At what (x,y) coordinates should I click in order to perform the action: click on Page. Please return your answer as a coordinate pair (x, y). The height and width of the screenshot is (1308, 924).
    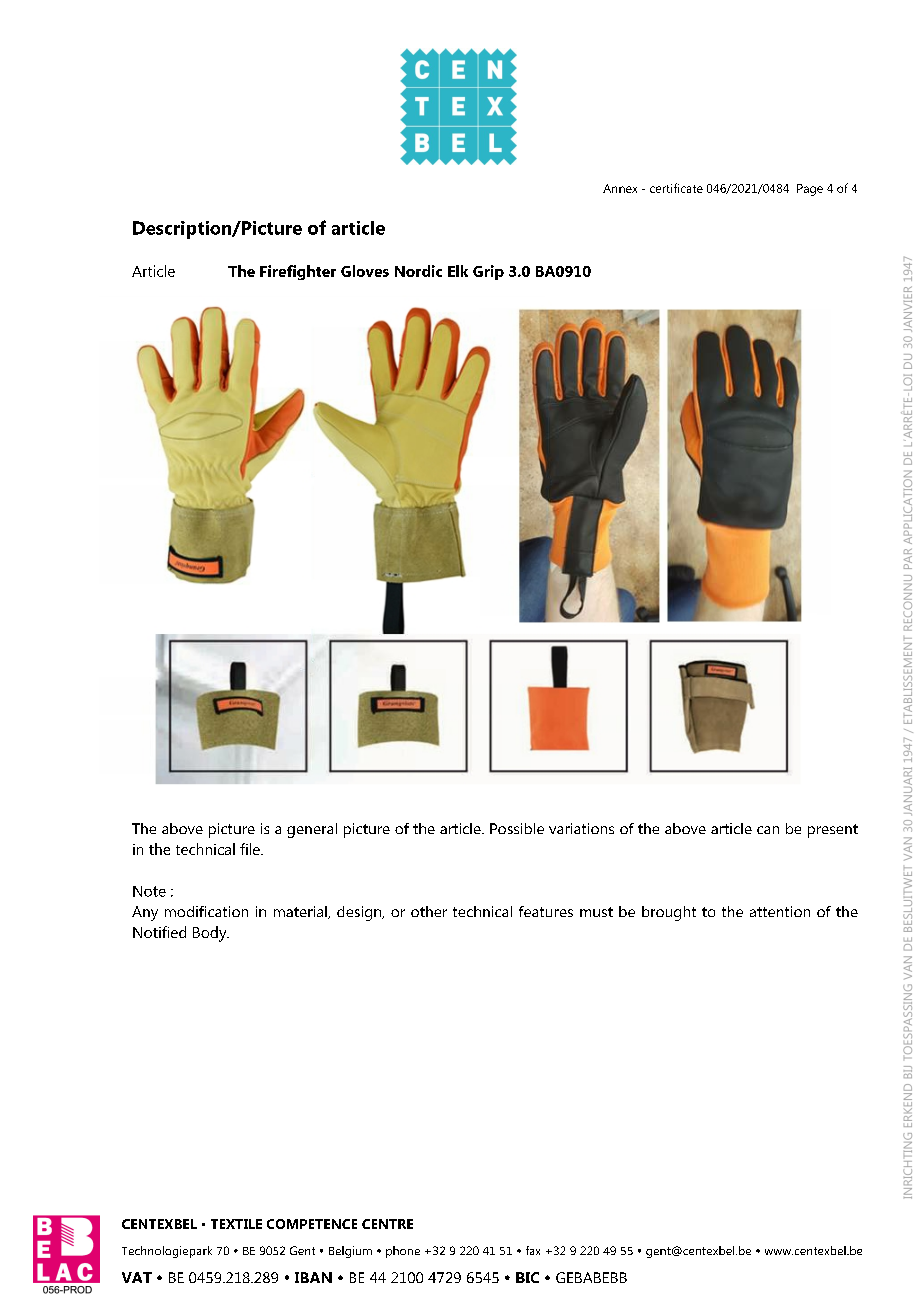
    Looking at the image, I should click on (810, 190).
